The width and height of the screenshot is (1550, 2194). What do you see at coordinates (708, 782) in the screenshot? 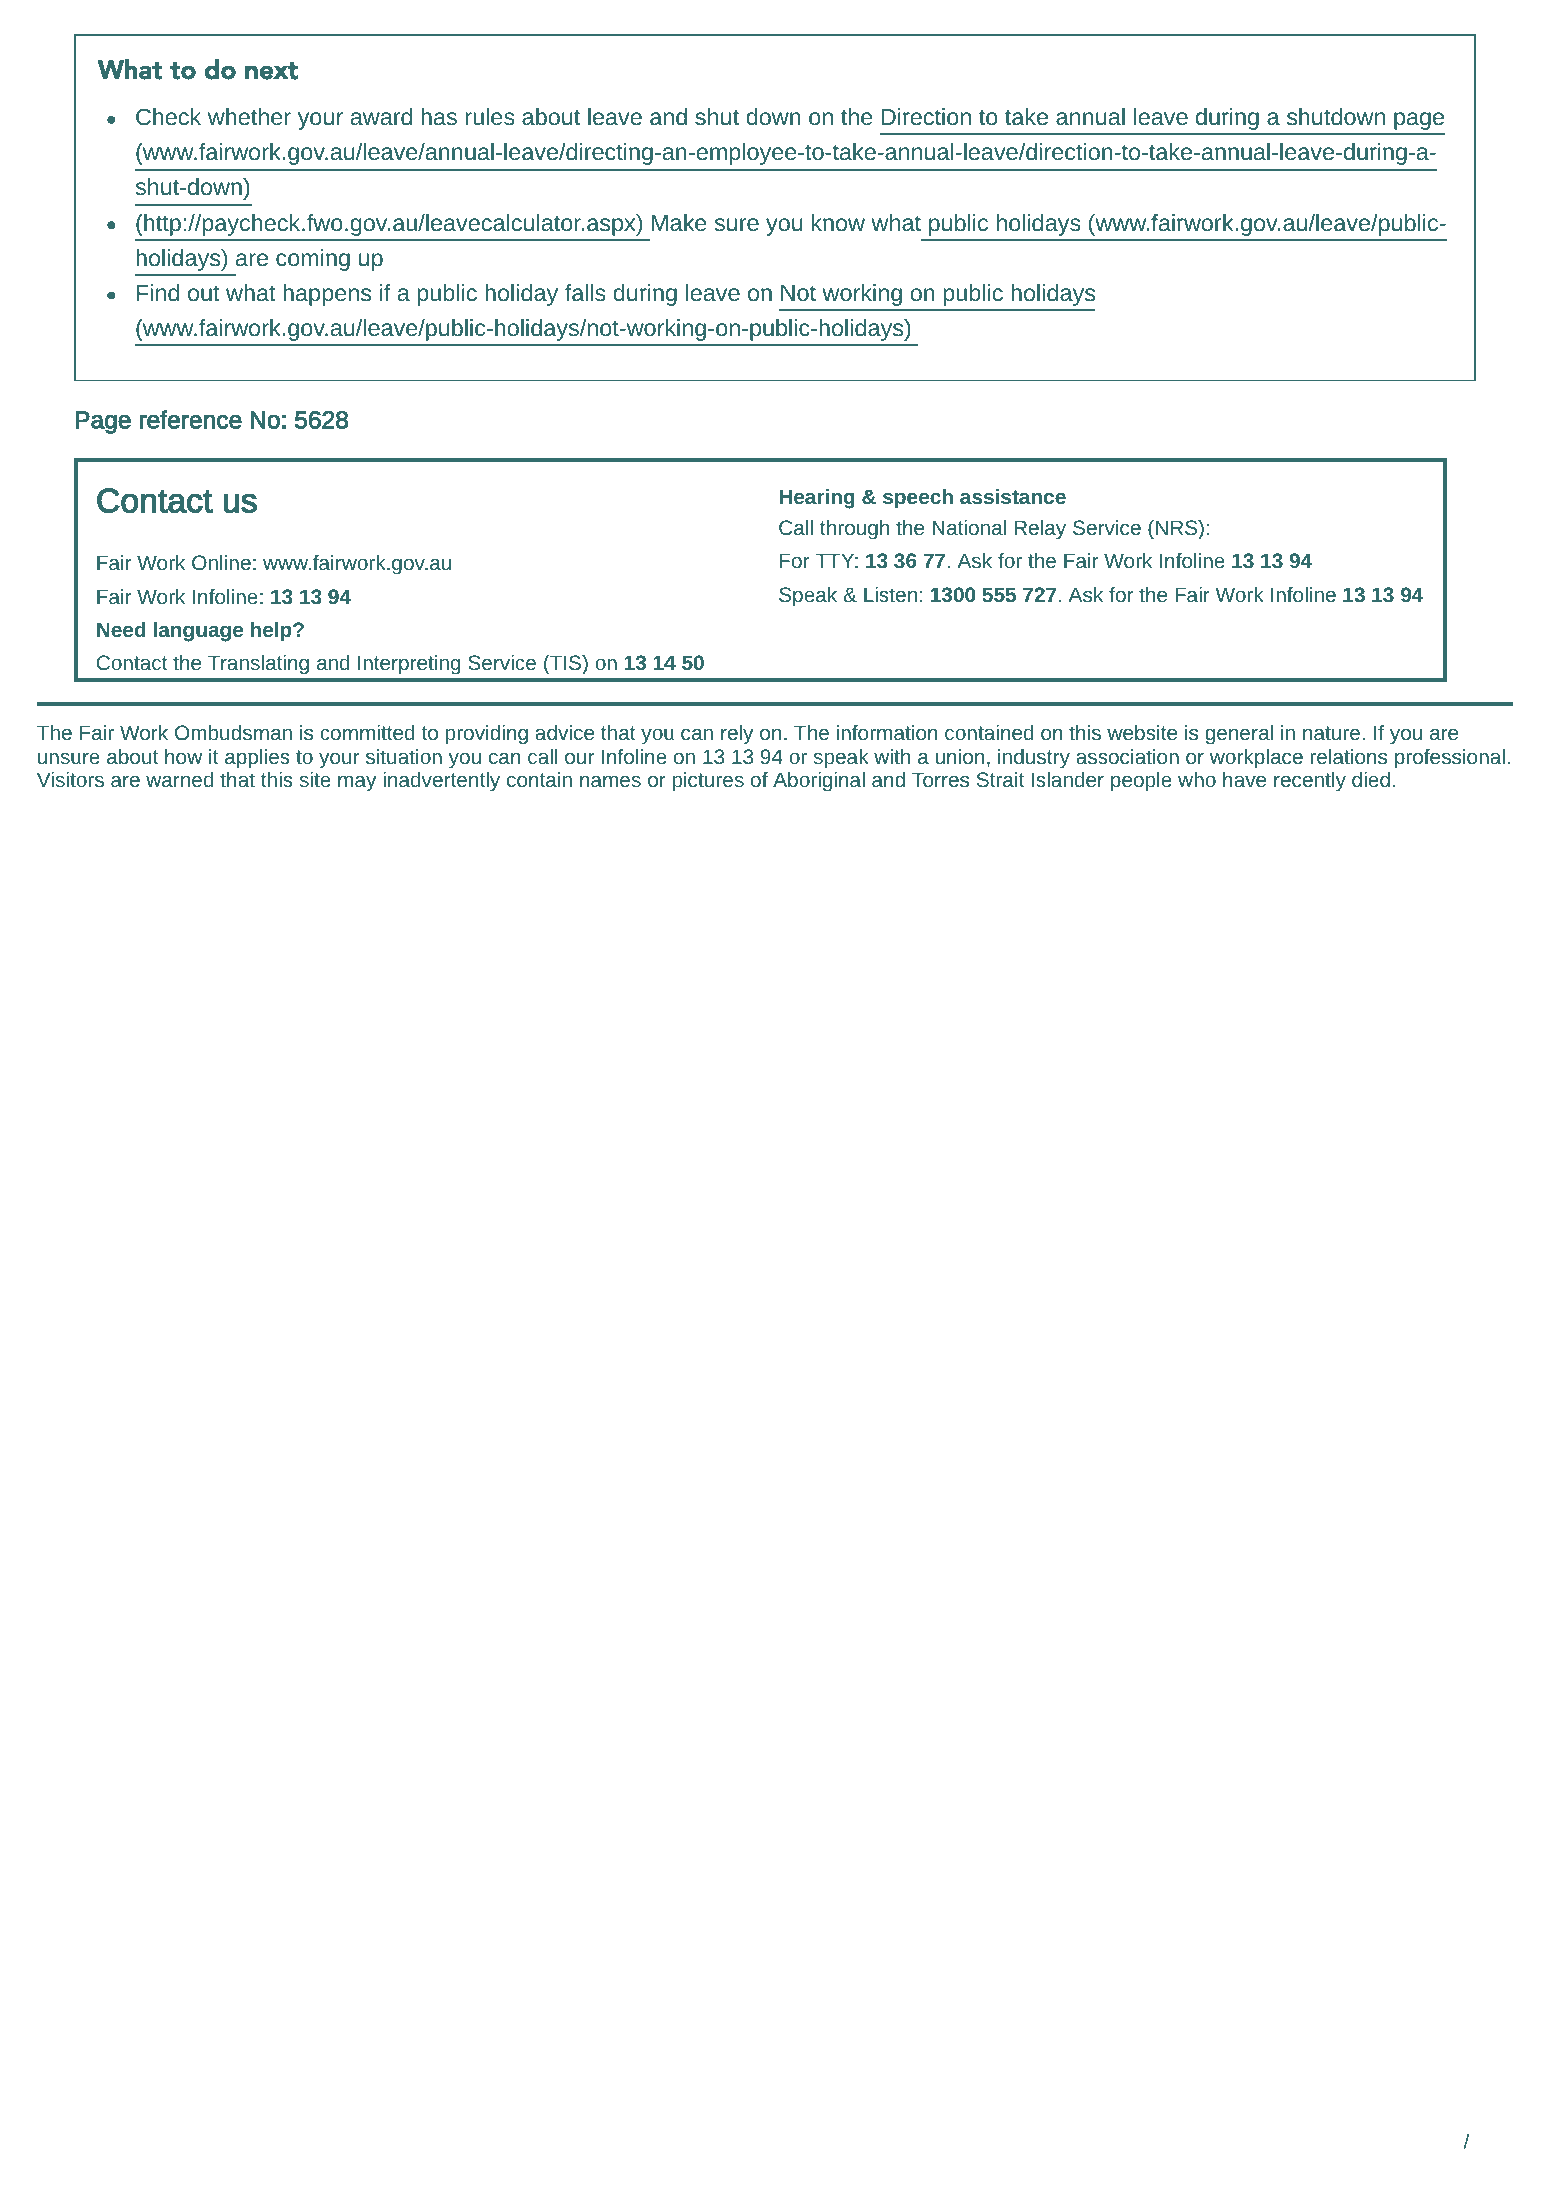
I see `pictures` at bounding box center [708, 782].
